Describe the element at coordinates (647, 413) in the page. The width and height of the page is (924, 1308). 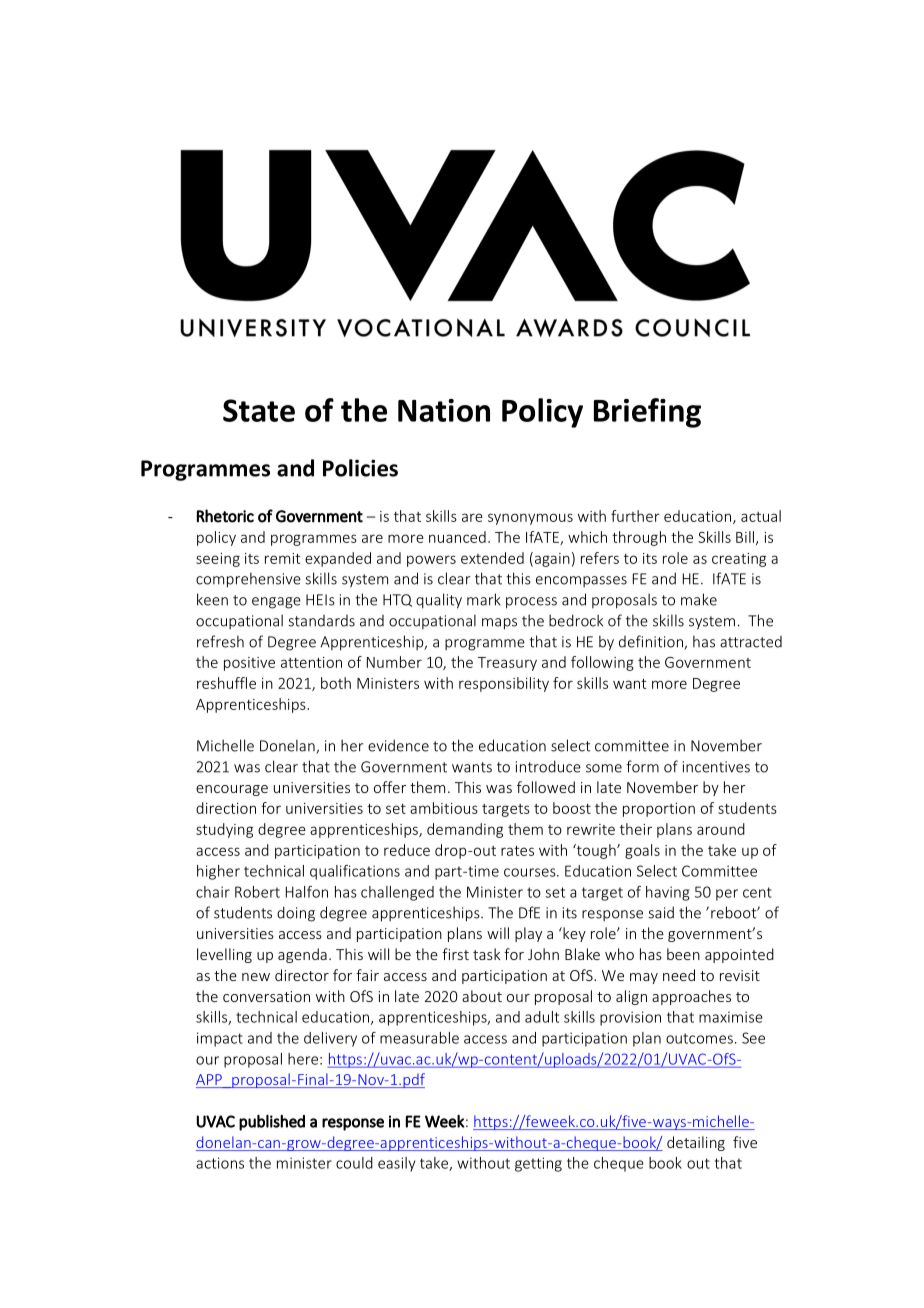
I see `Briefing` at that location.
